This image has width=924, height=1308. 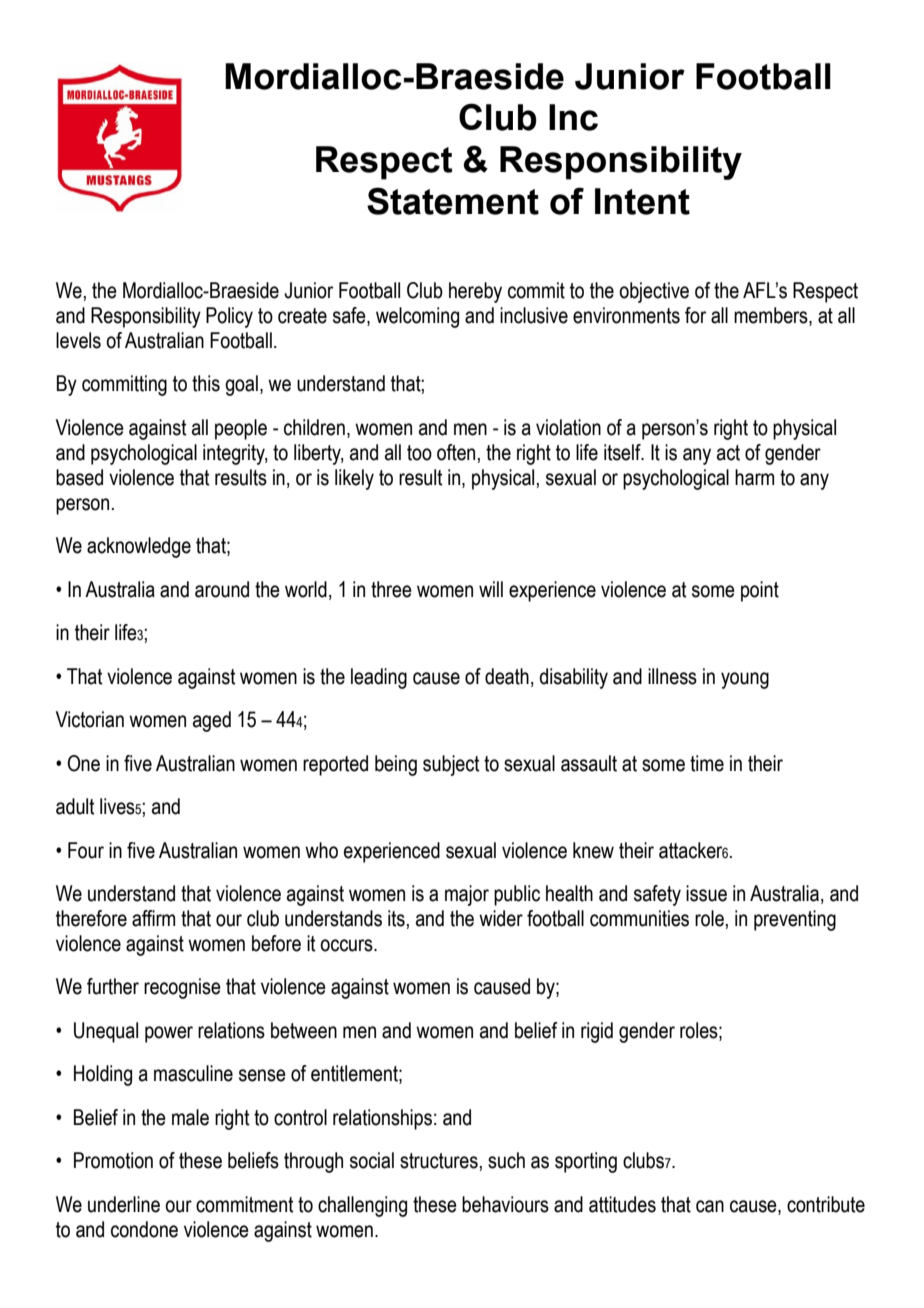 I want to click on aged, so click(x=212, y=721).
